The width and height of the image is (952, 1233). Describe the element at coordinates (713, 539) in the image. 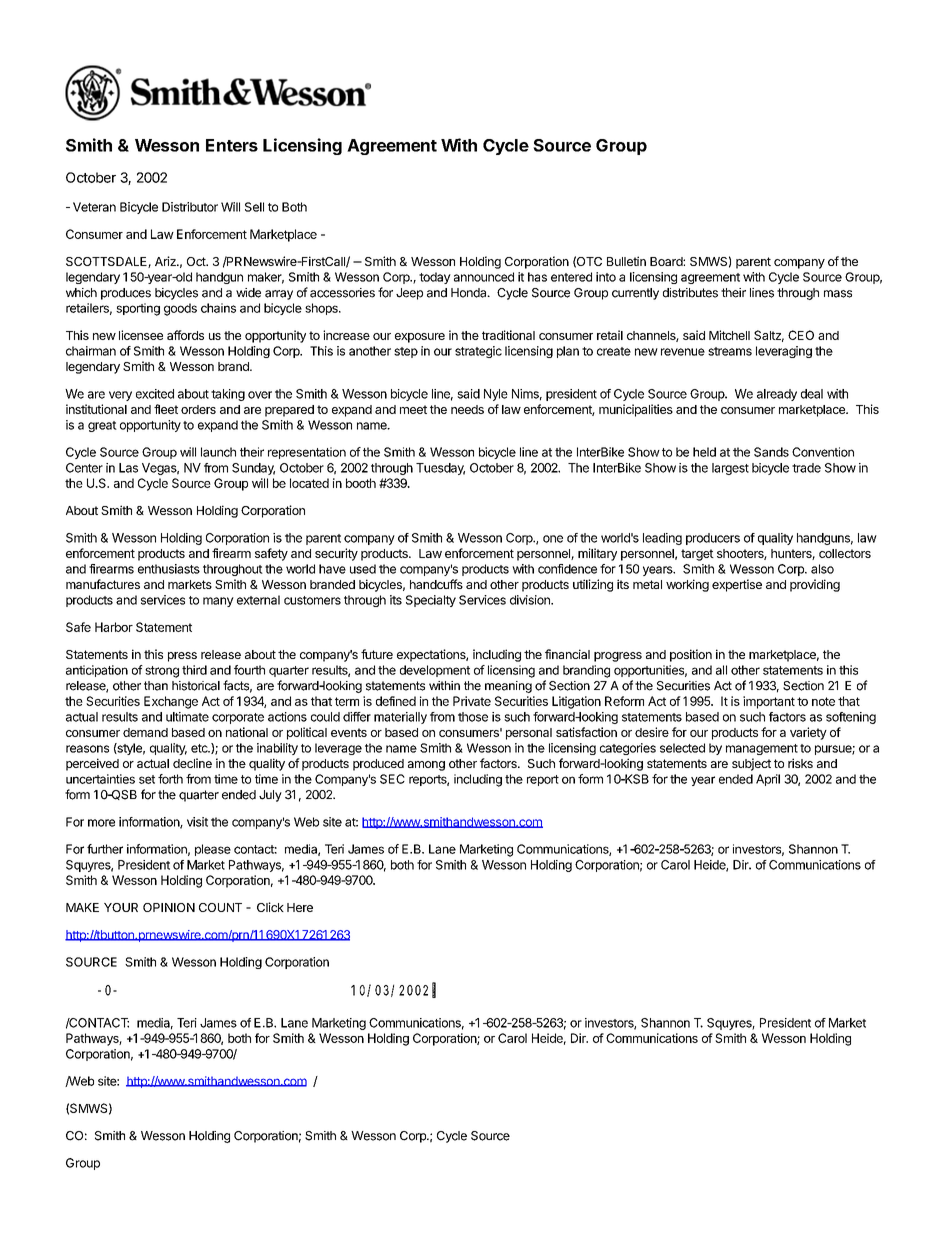

I see `producers` at that location.
